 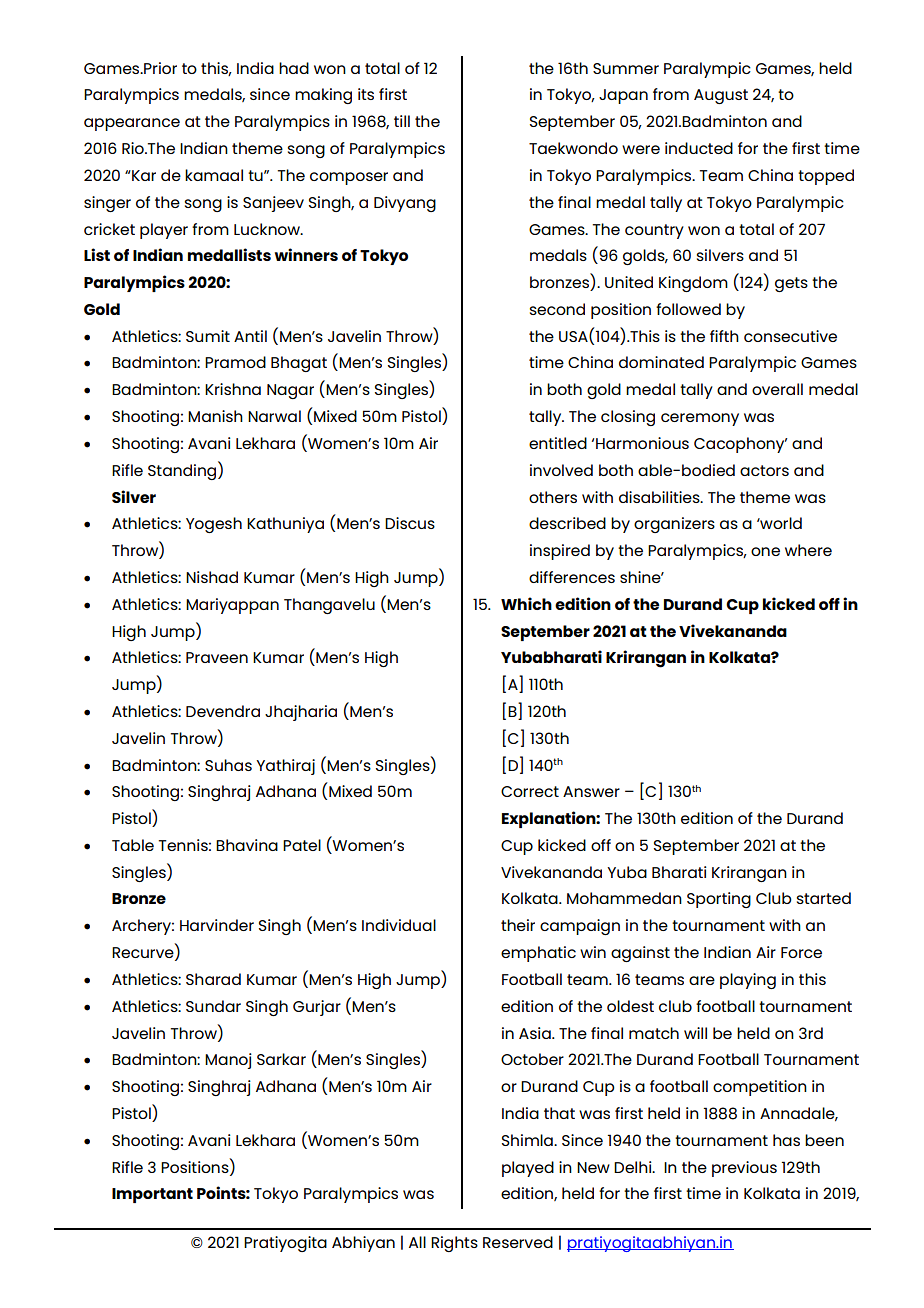 What do you see at coordinates (152, 1195) in the page?
I see `Important` at bounding box center [152, 1195].
